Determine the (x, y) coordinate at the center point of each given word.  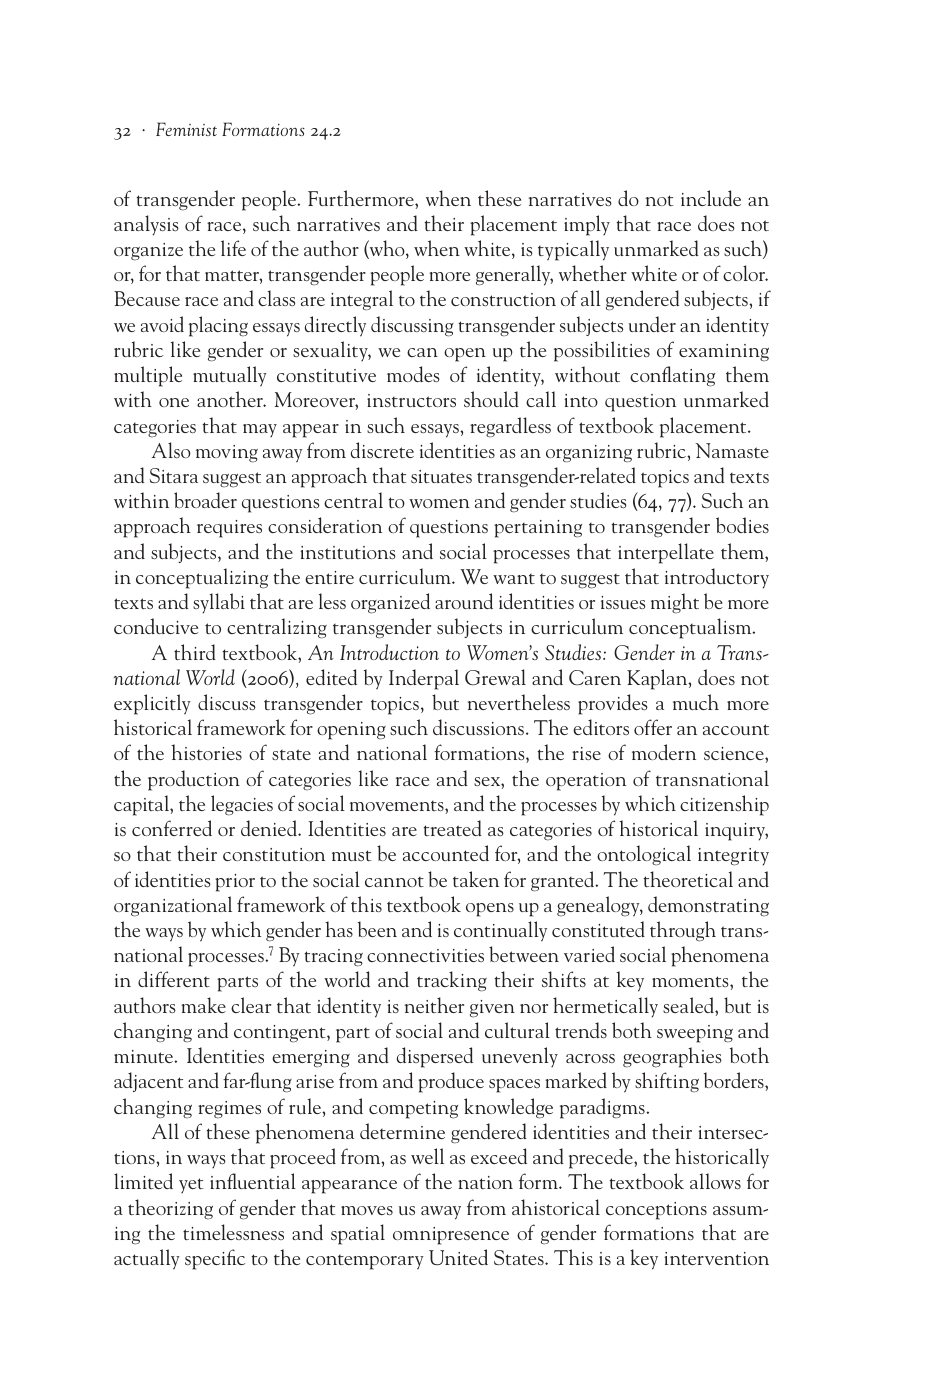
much (696, 702)
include (711, 198)
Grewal (495, 677)
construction (503, 299)
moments (691, 981)
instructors (411, 400)
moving (227, 454)
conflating (672, 376)
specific (215, 1259)
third (195, 652)
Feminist (186, 129)
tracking (452, 981)
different (174, 979)
